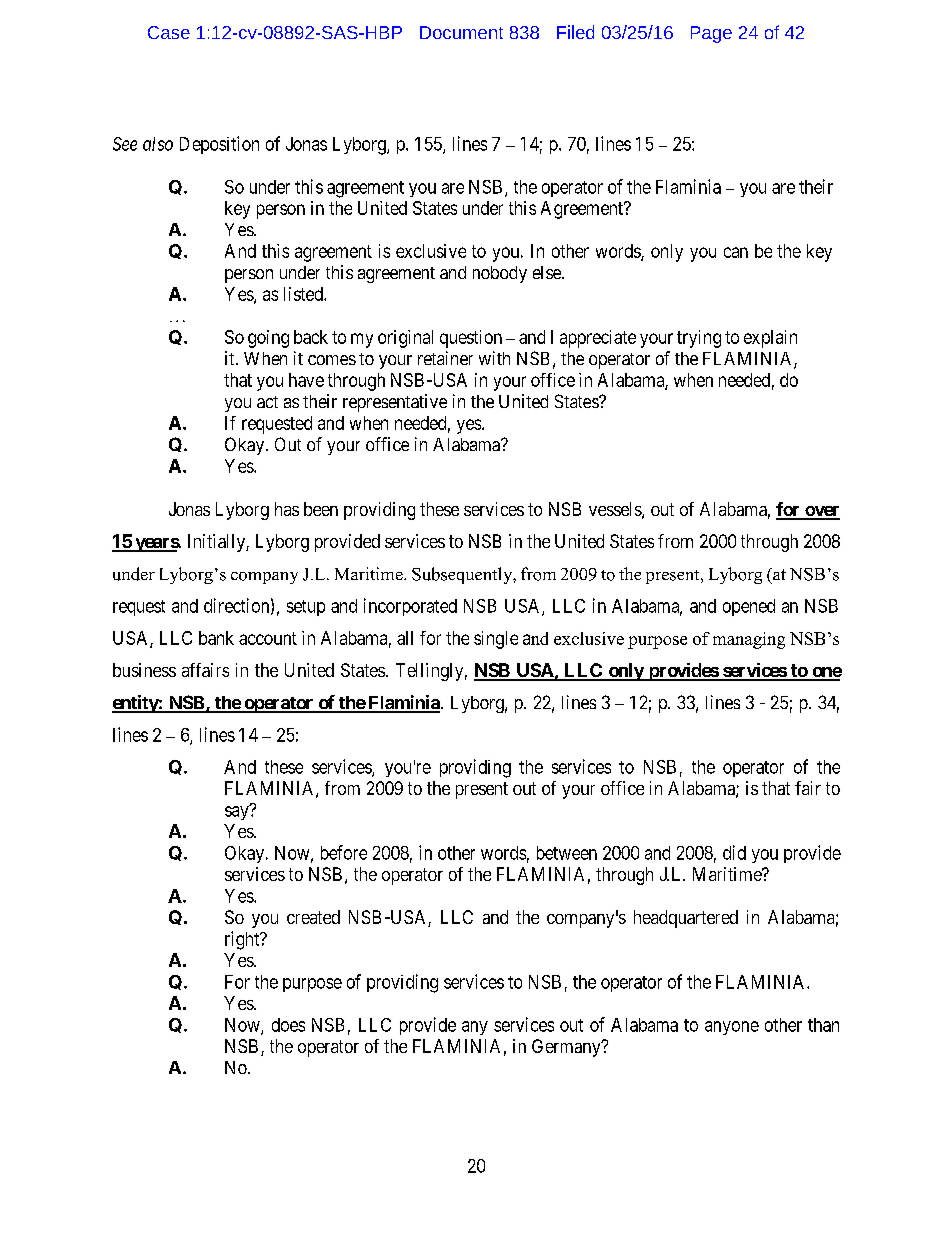 The width and height of the document is (952, 1233). Describe the element at coordinates (410, 607) in the document. I see `incorporated` at that location.
